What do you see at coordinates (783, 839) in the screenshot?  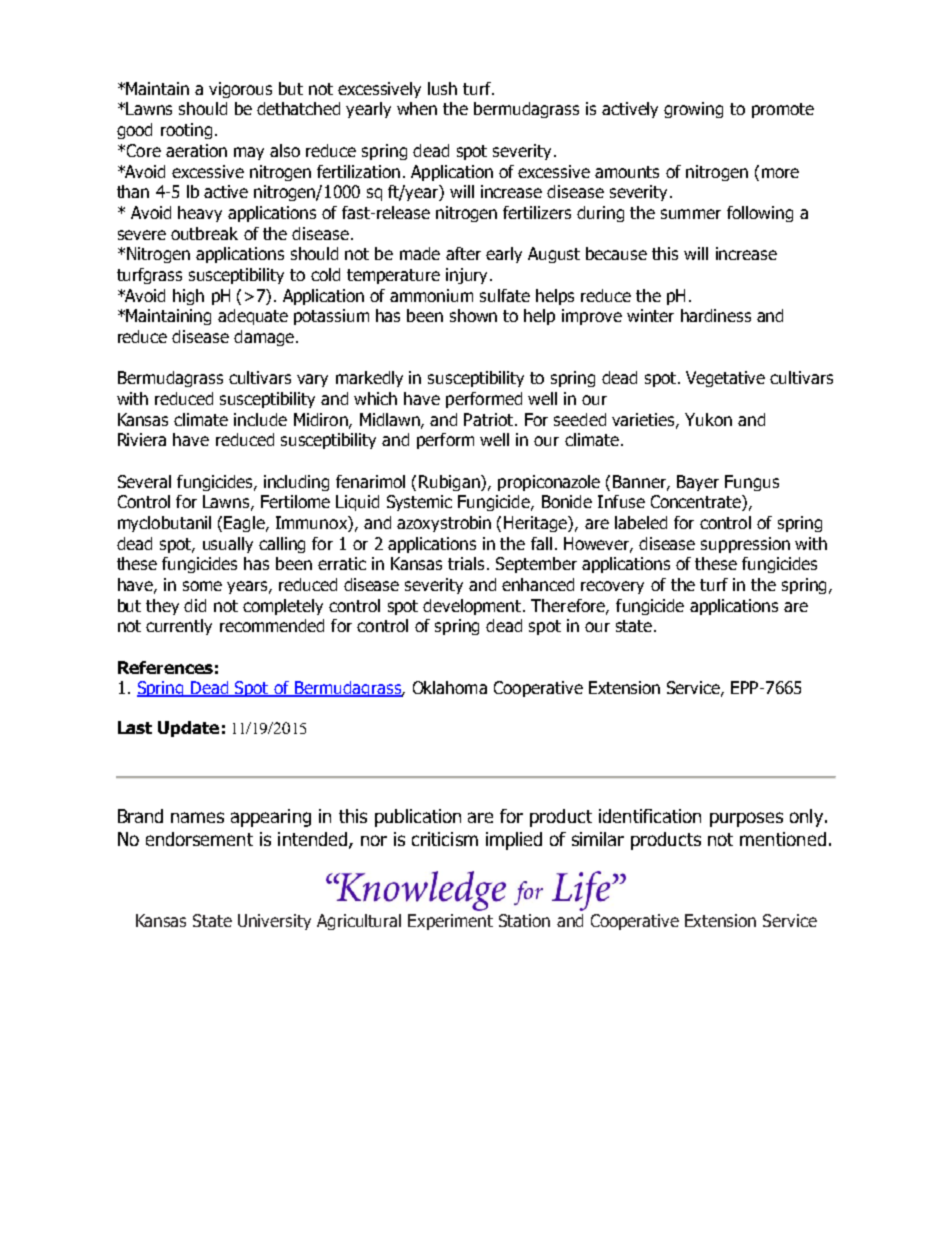 I see `mentioned` at bounding box center [783, 839].
